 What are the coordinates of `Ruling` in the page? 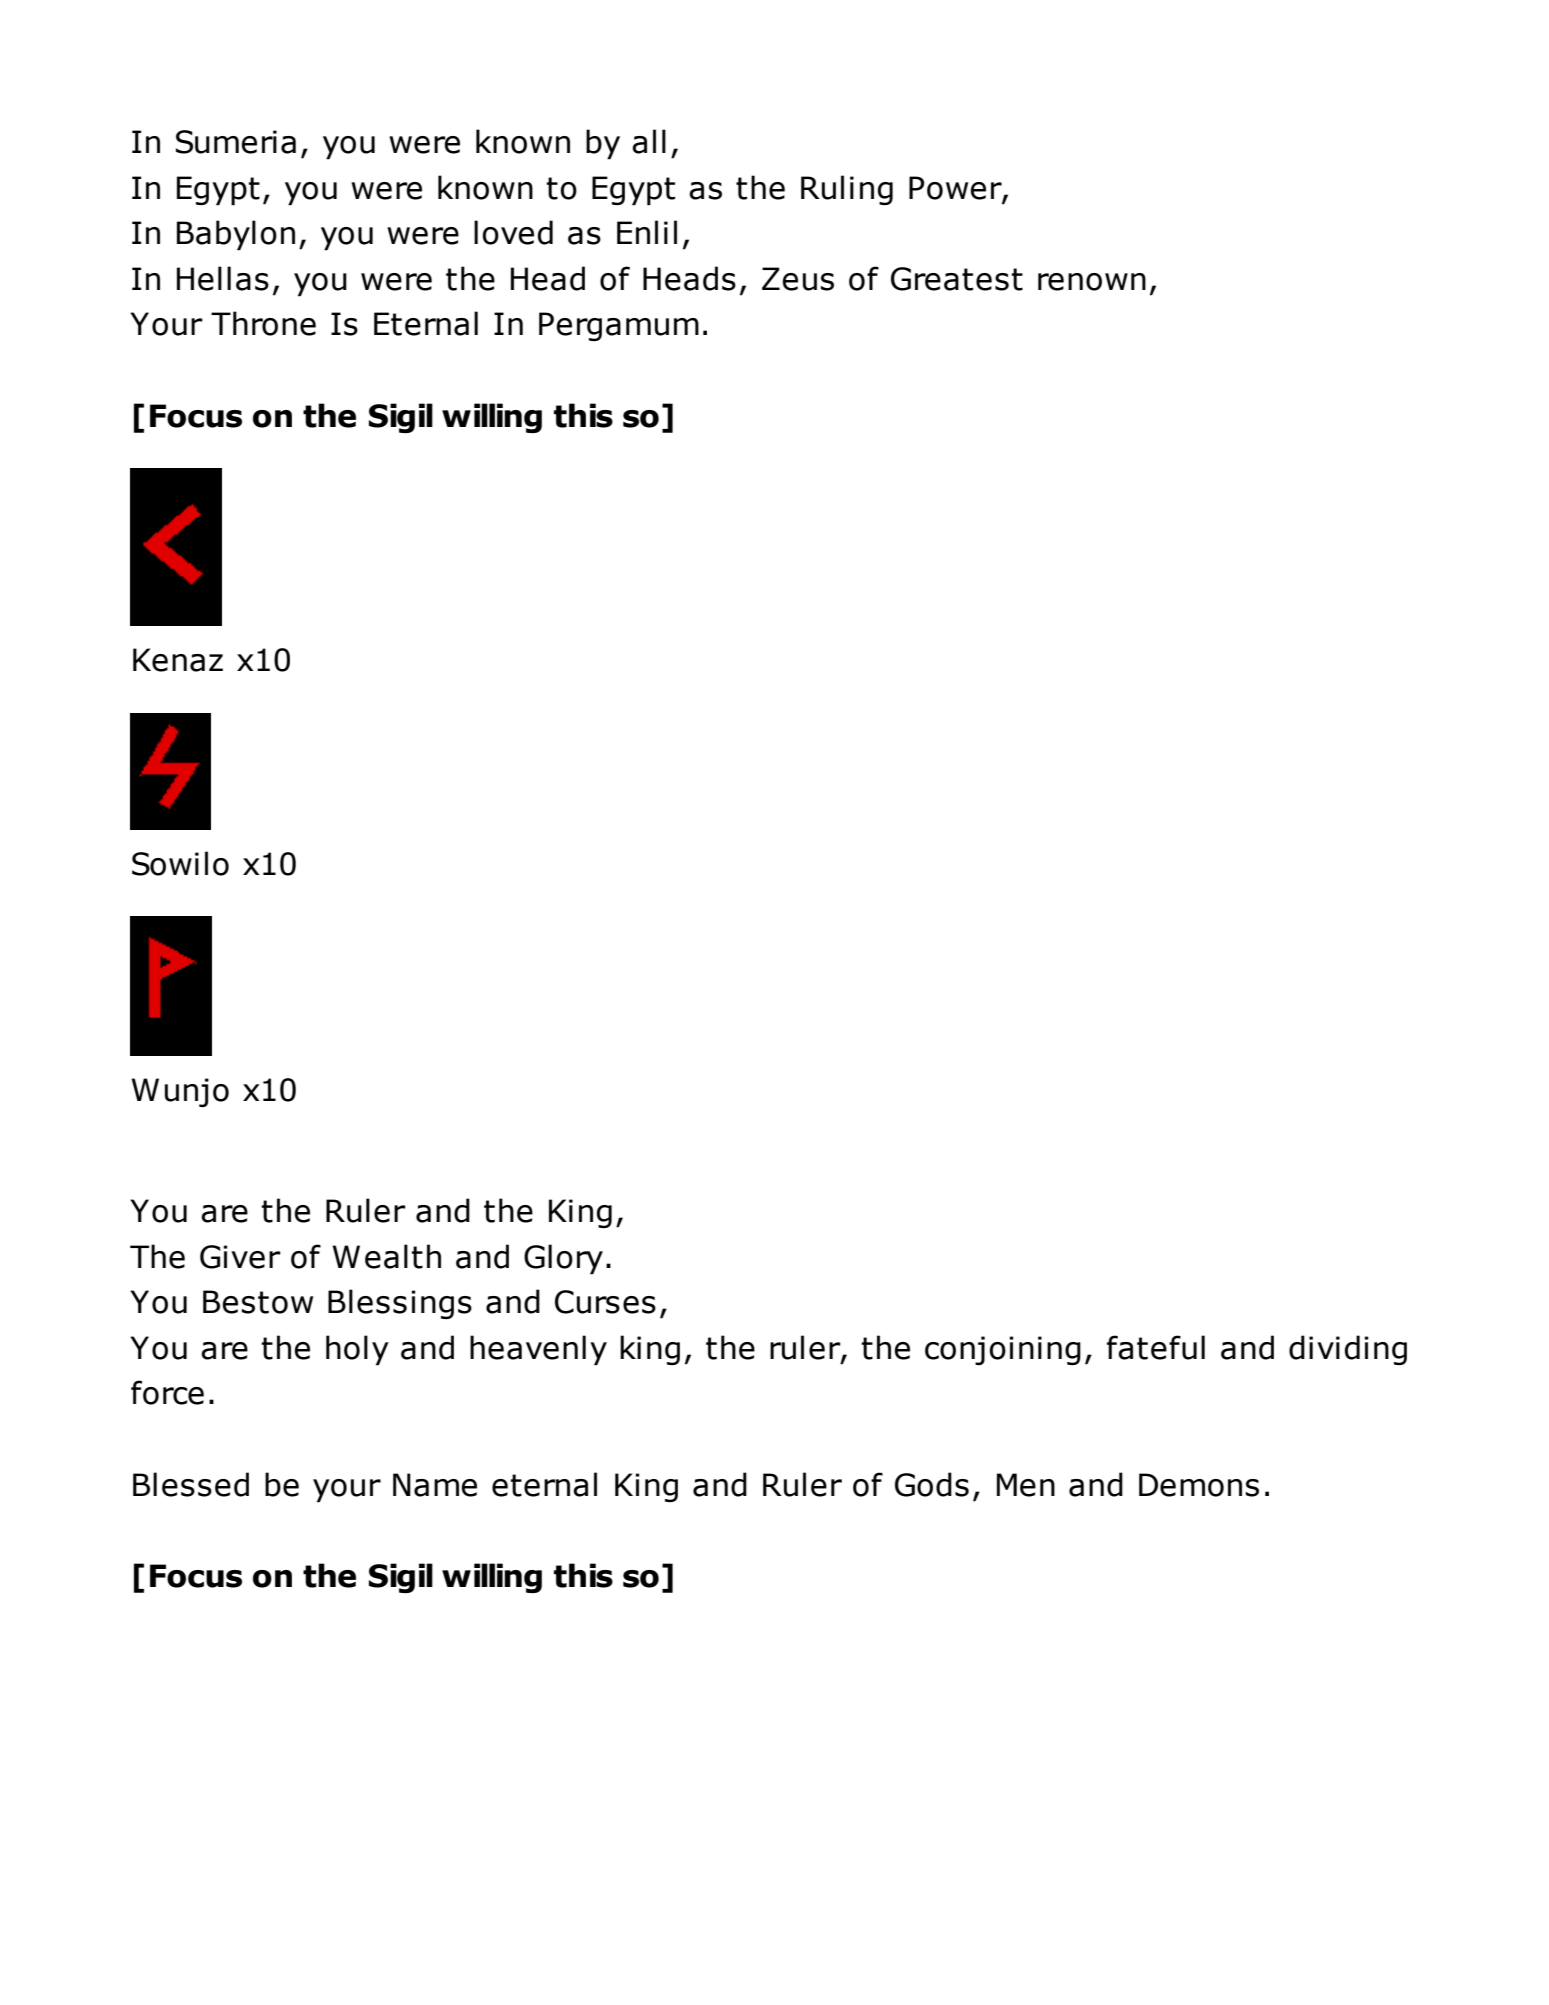 It's located at (847, 190).
